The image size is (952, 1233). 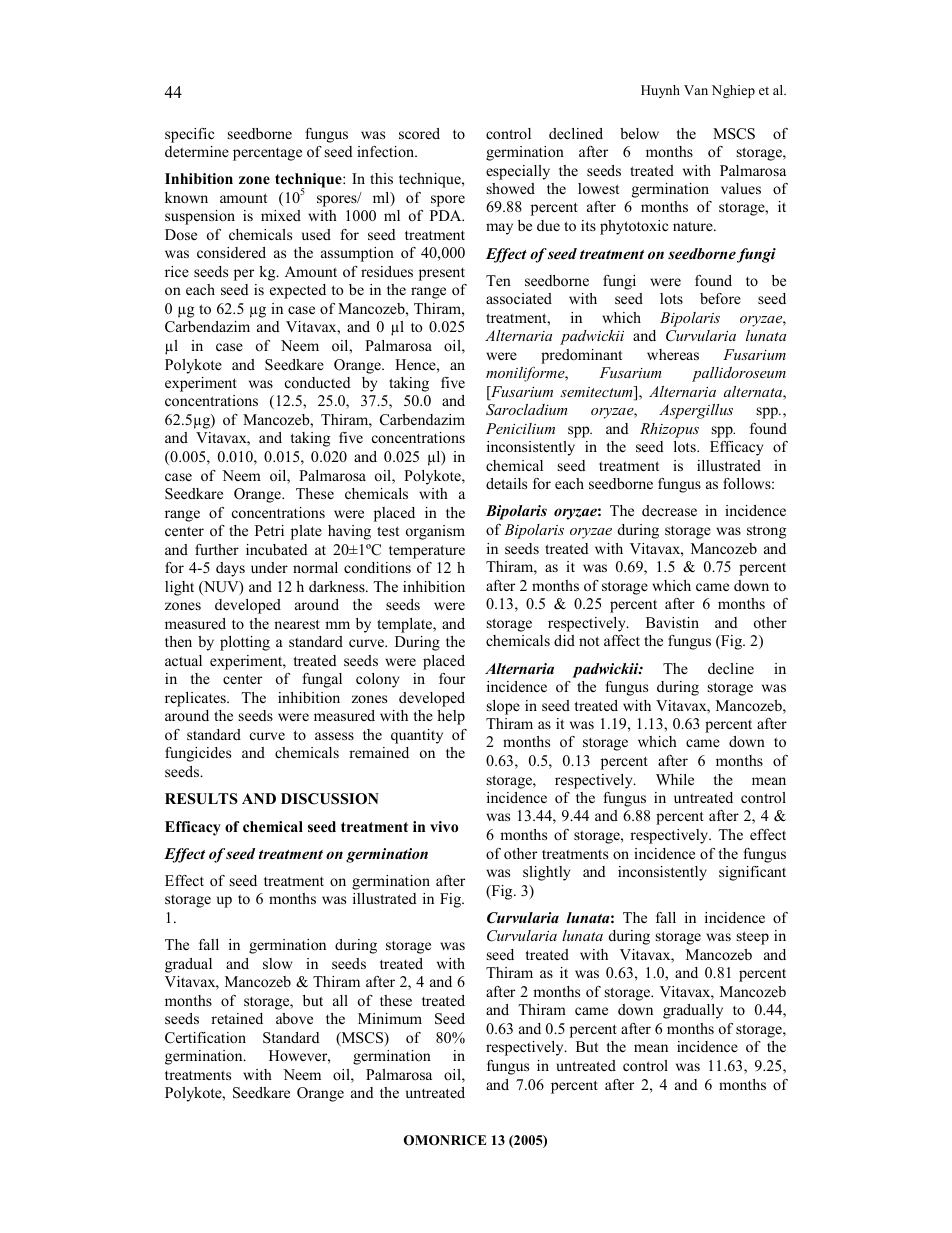 I want to click on whereas, so click(x=673, y=354).
